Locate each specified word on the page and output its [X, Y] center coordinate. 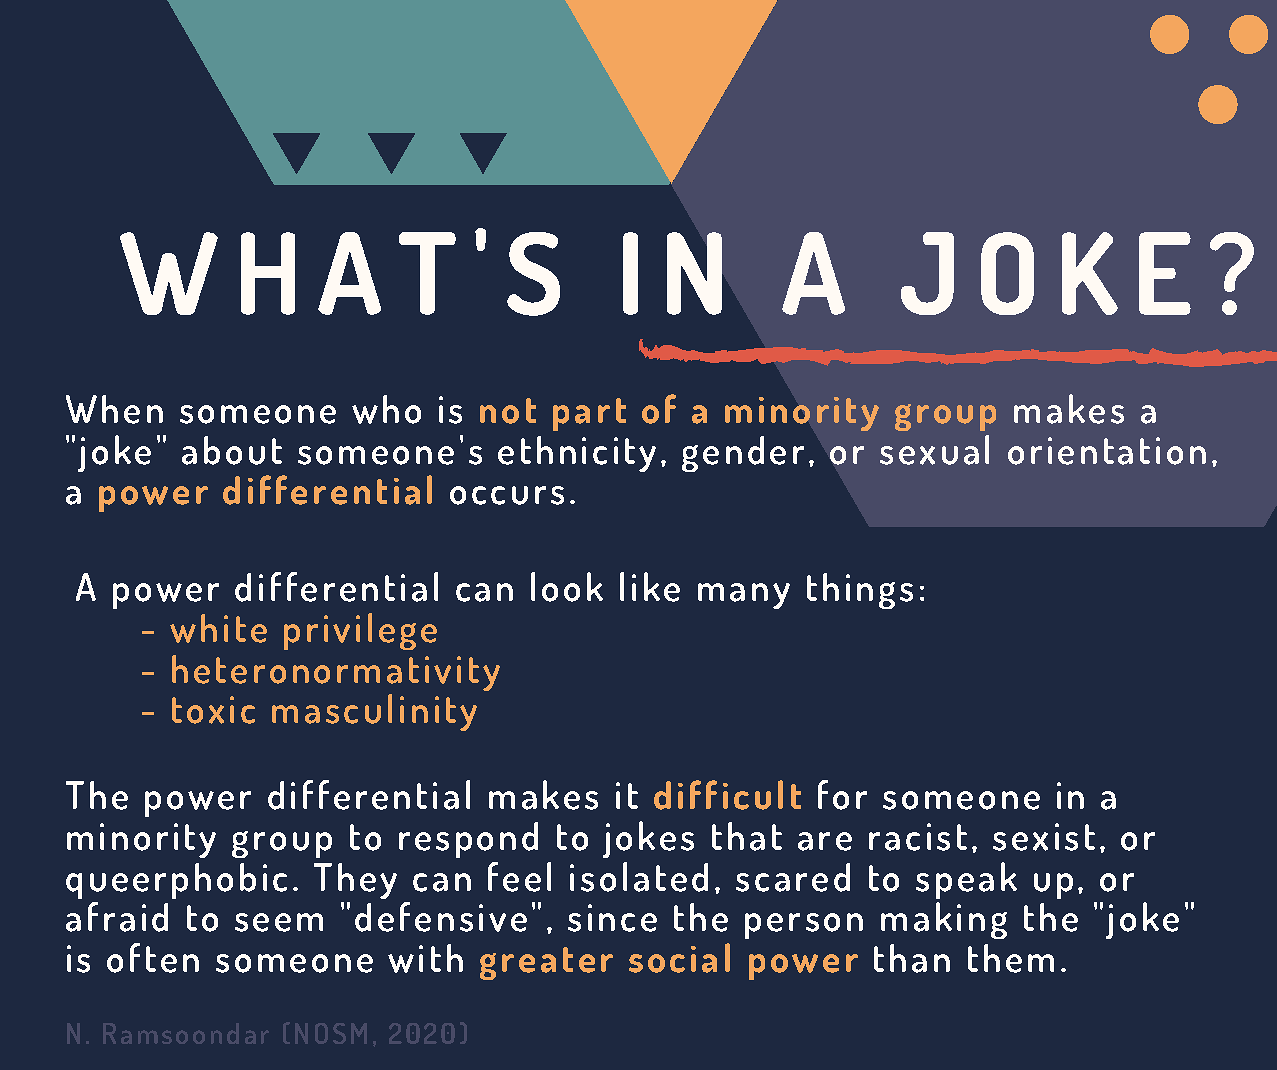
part [589, 414]
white [218, 628]
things [860, 591]
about [232, 450]
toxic [213, 710]
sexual [934, 450]
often [153, 958]
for [842, 795]
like [650, 587]
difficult [727, 795]
